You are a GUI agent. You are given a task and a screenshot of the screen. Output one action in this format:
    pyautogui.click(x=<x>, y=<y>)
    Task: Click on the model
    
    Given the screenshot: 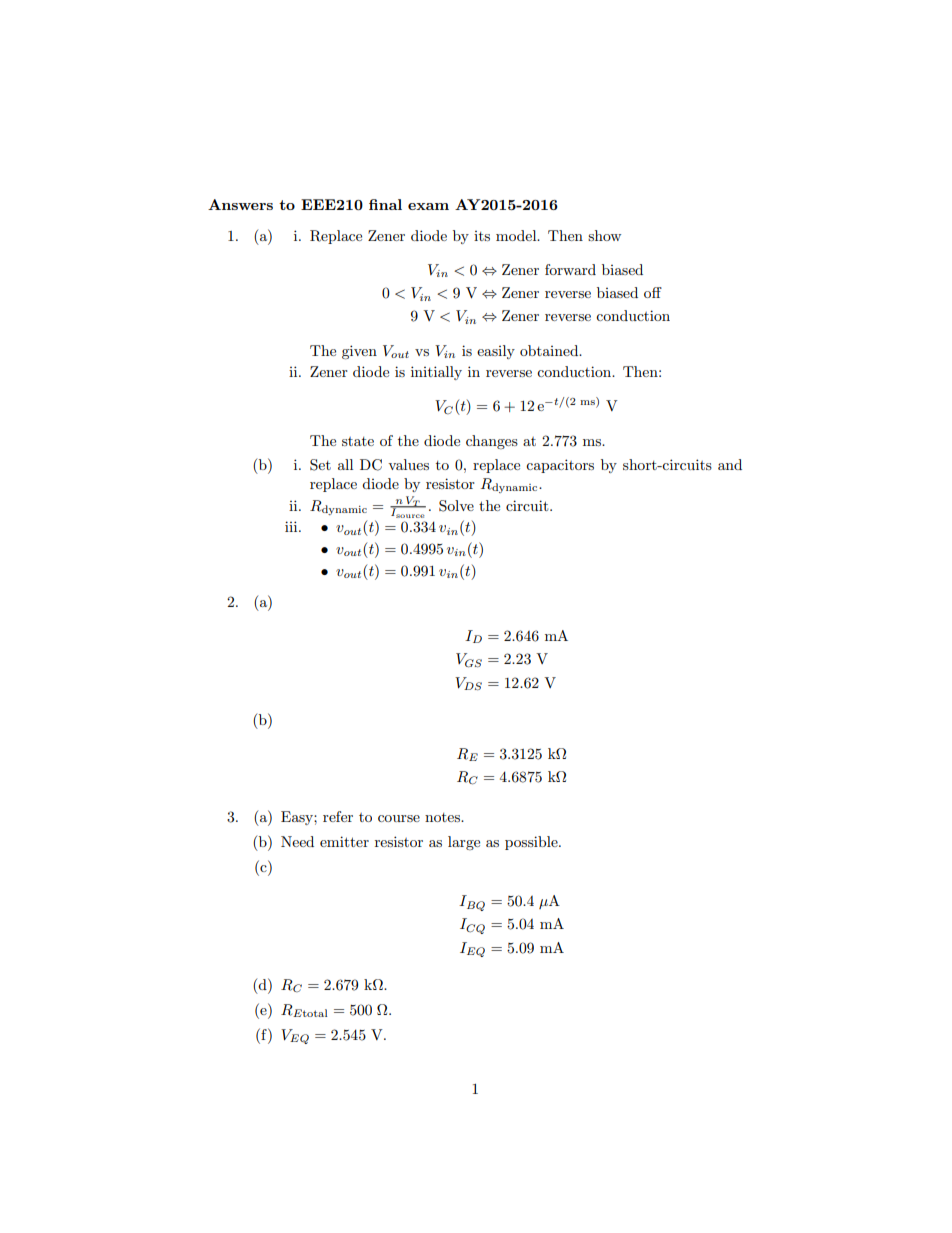 What is the action you would take?
    pyautogui.click(x=517, y=235)
